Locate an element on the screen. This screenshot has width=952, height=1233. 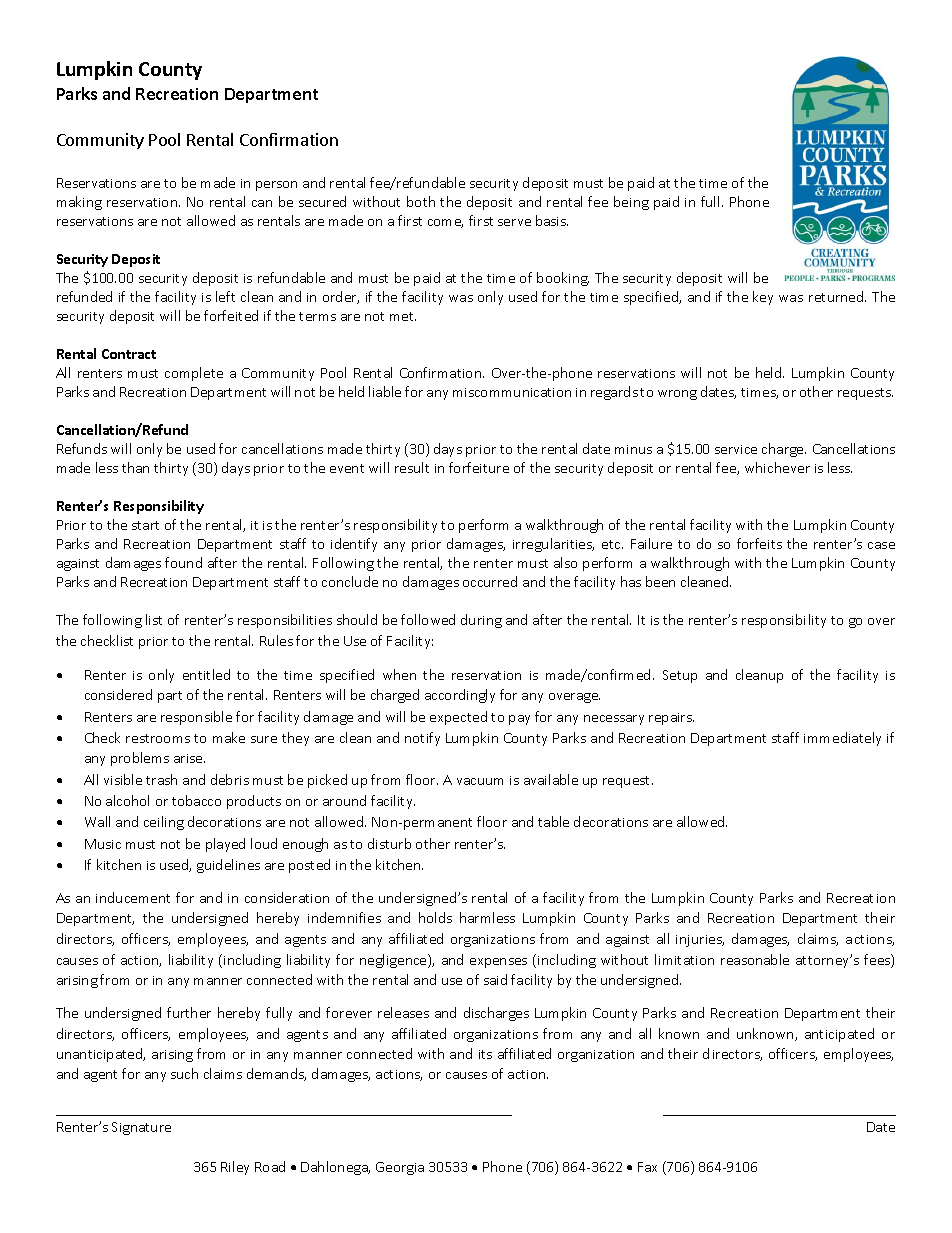
Signature is located at coordinates (141, 1128).
